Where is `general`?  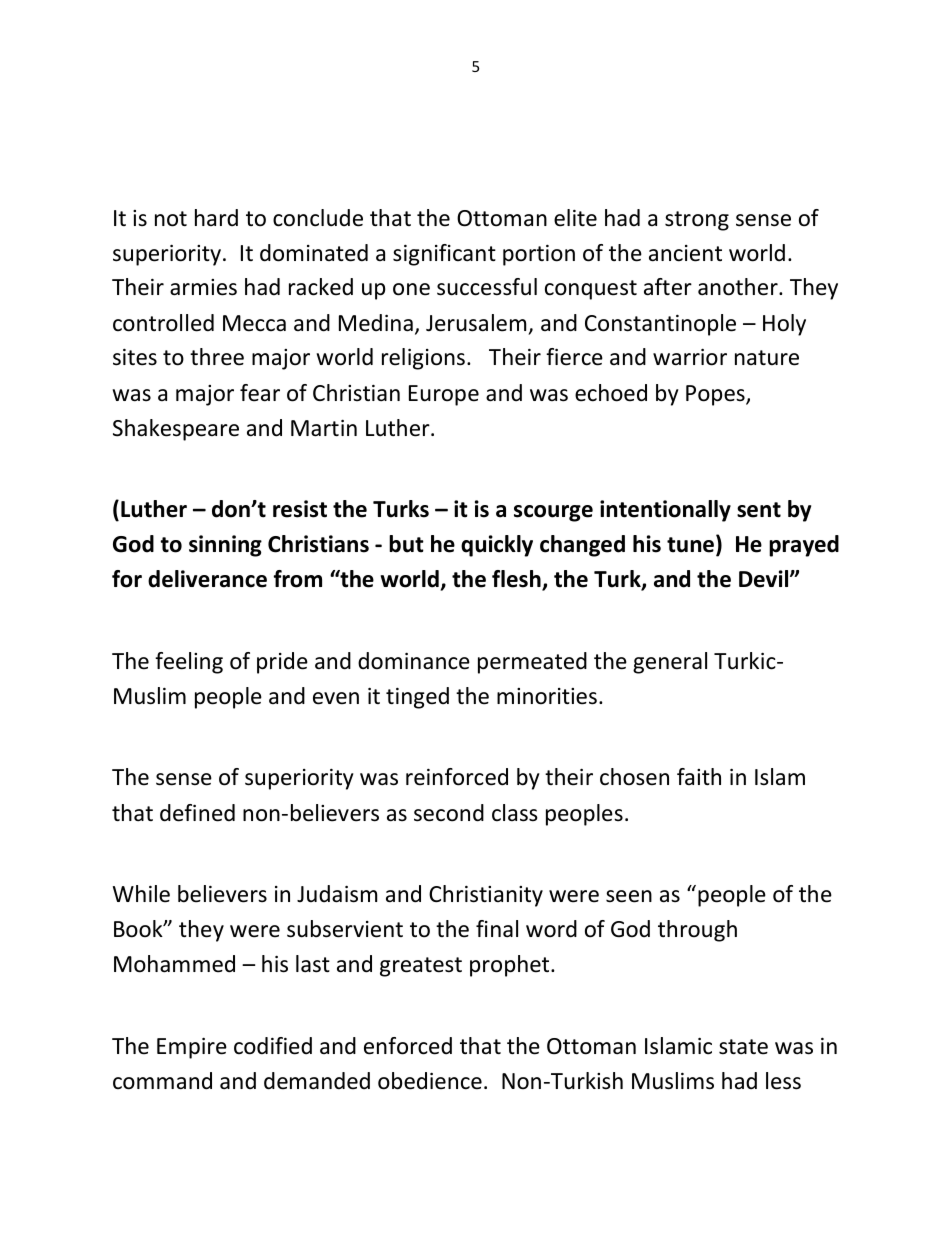 general is located at coordinates (670, 663).
